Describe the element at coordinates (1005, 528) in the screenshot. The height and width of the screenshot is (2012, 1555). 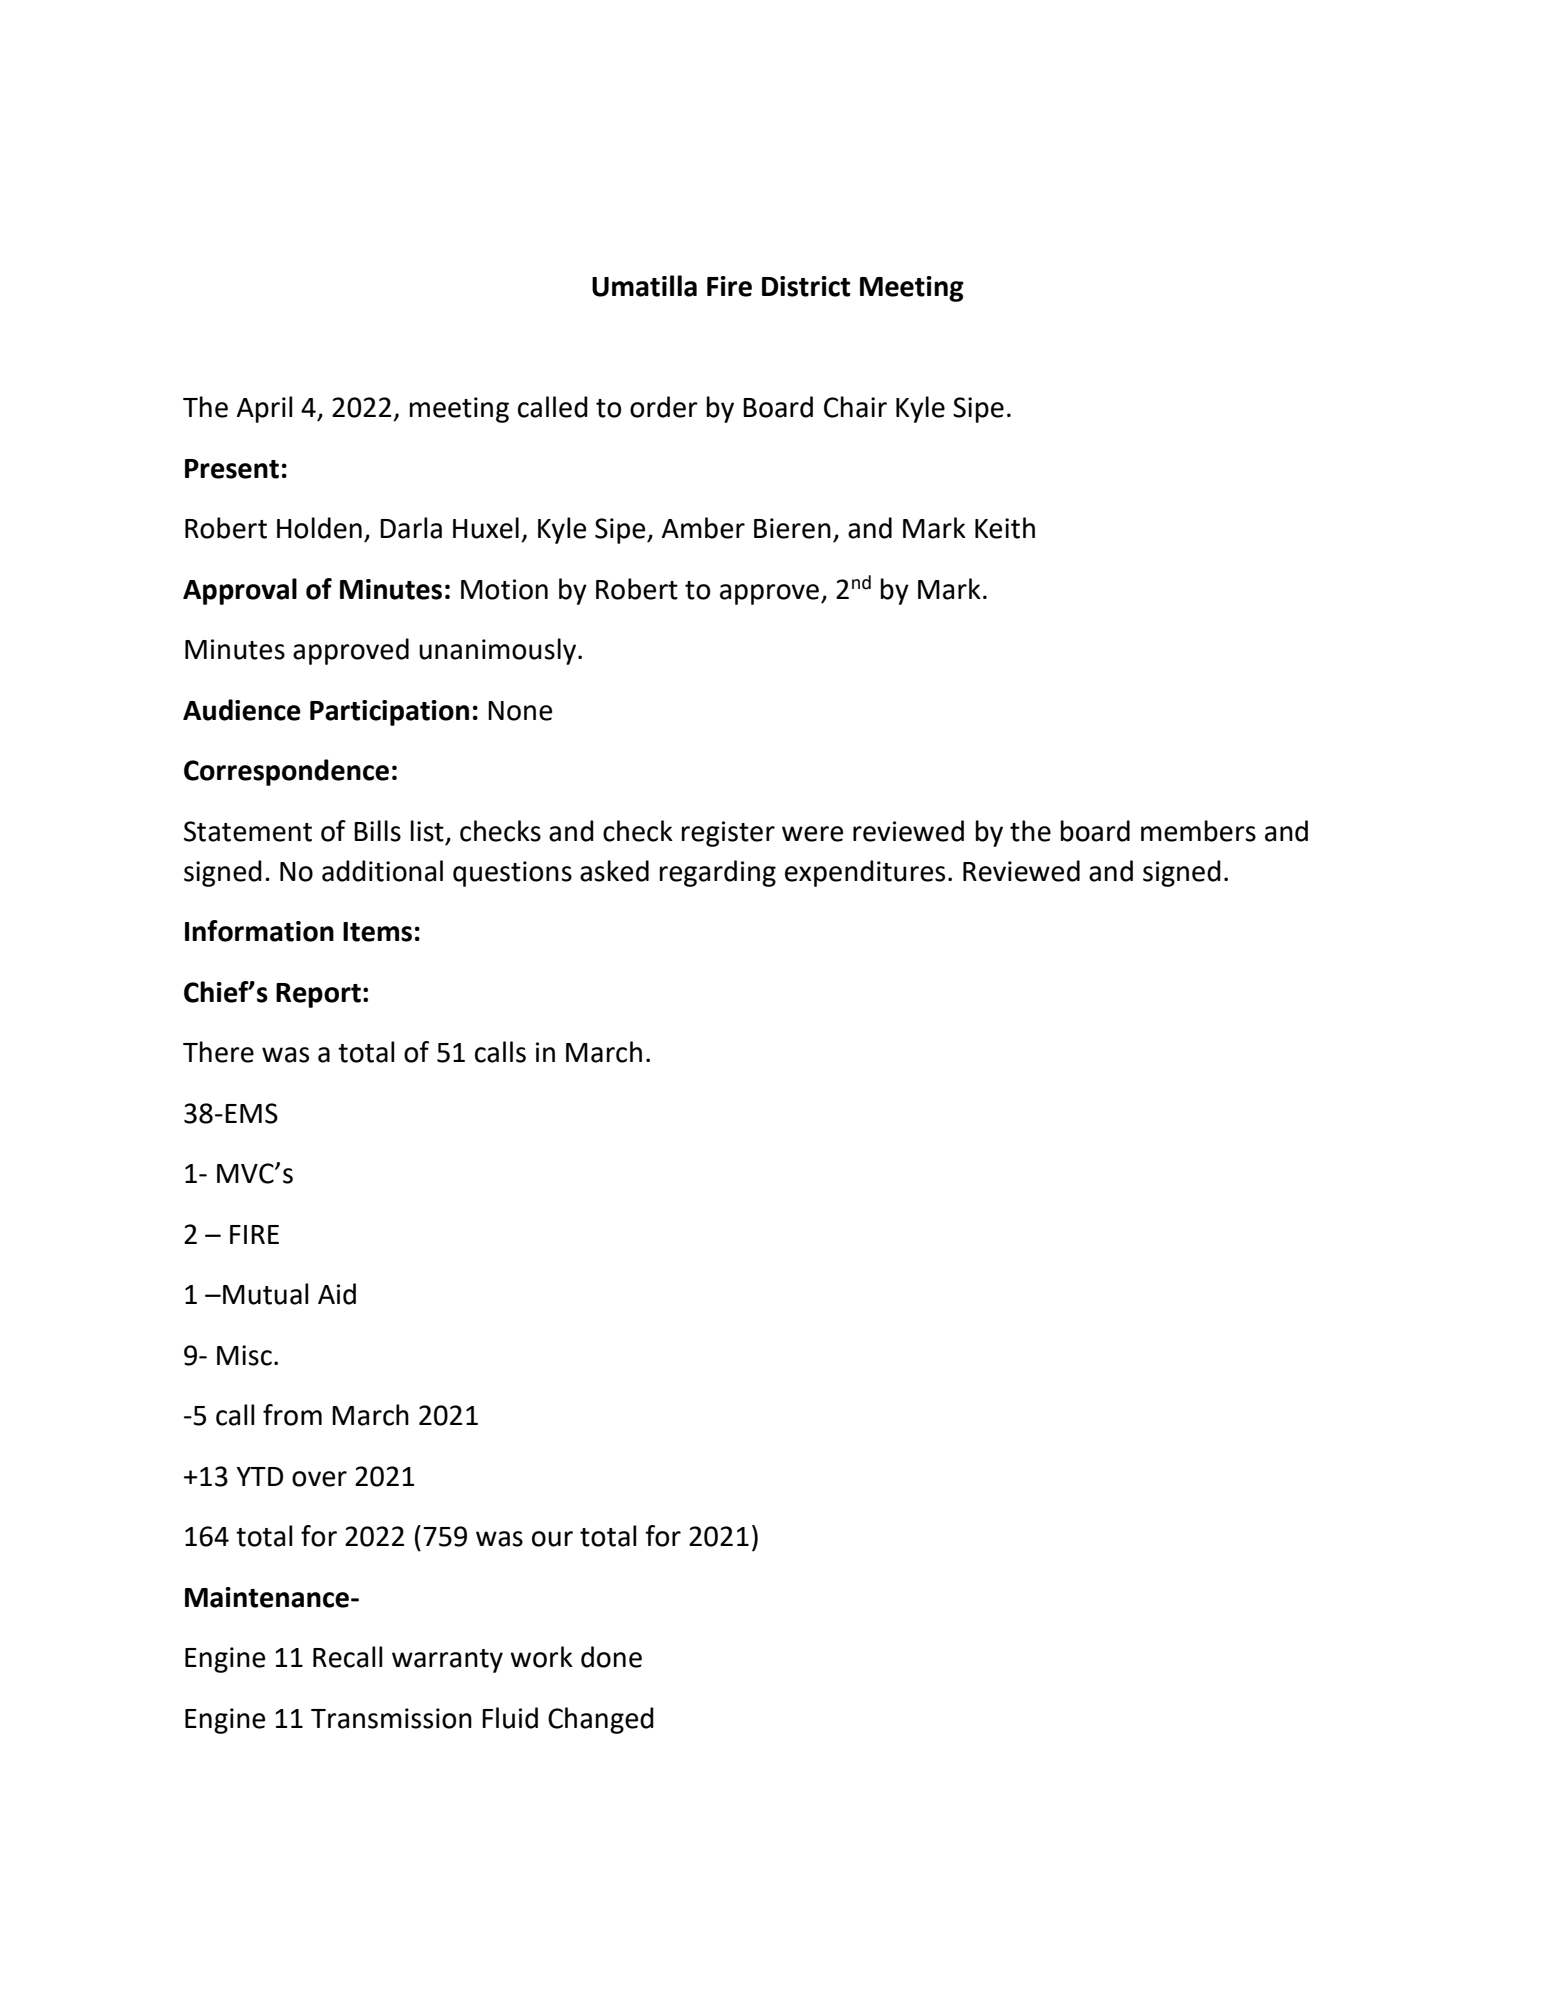
I see `Keith` at that location.
